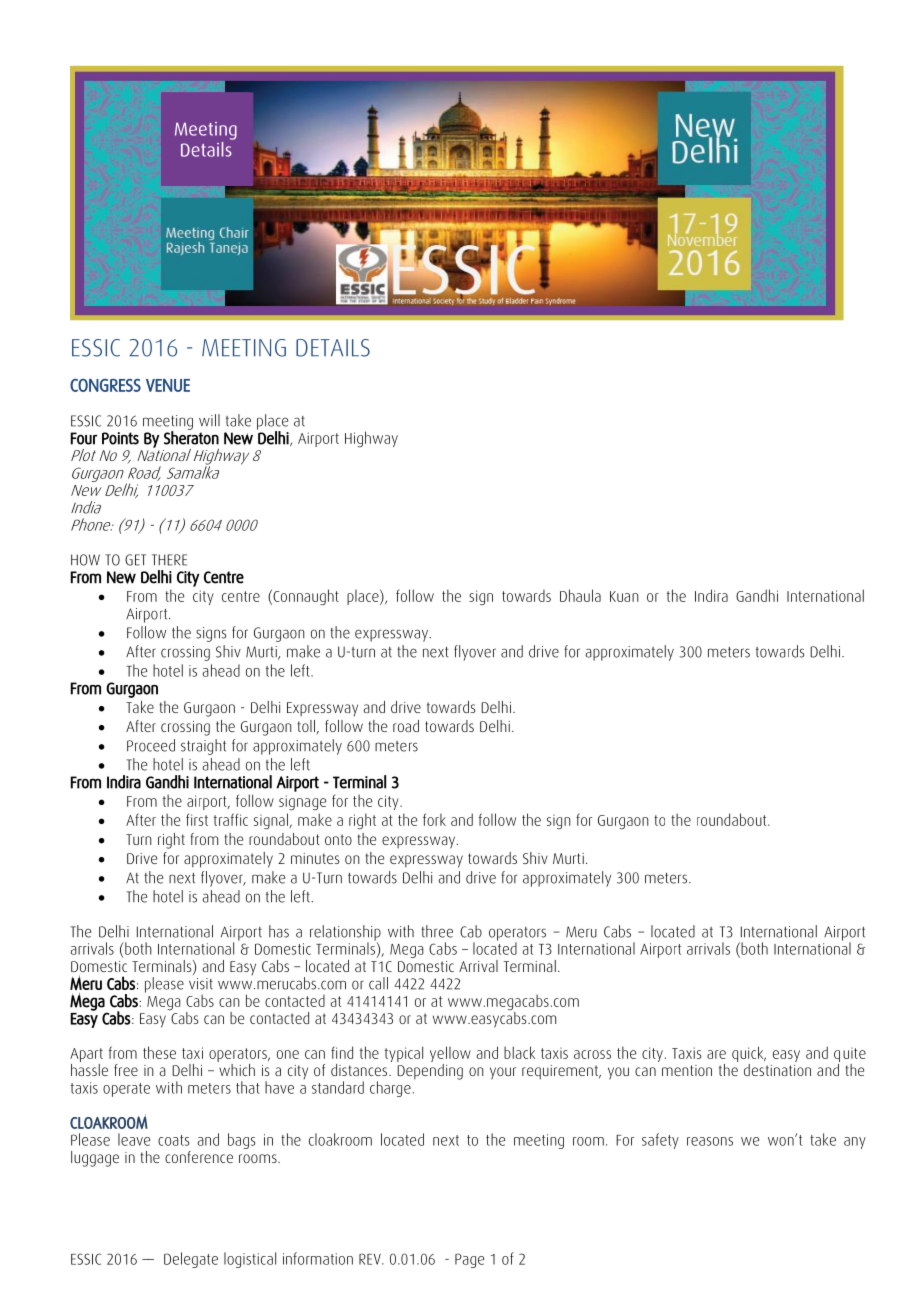 The width and height of the page is (924, 1308). What do you see at coordinates (434, 819) in the page?
I see `fork` at bounding box center [434, 819].
